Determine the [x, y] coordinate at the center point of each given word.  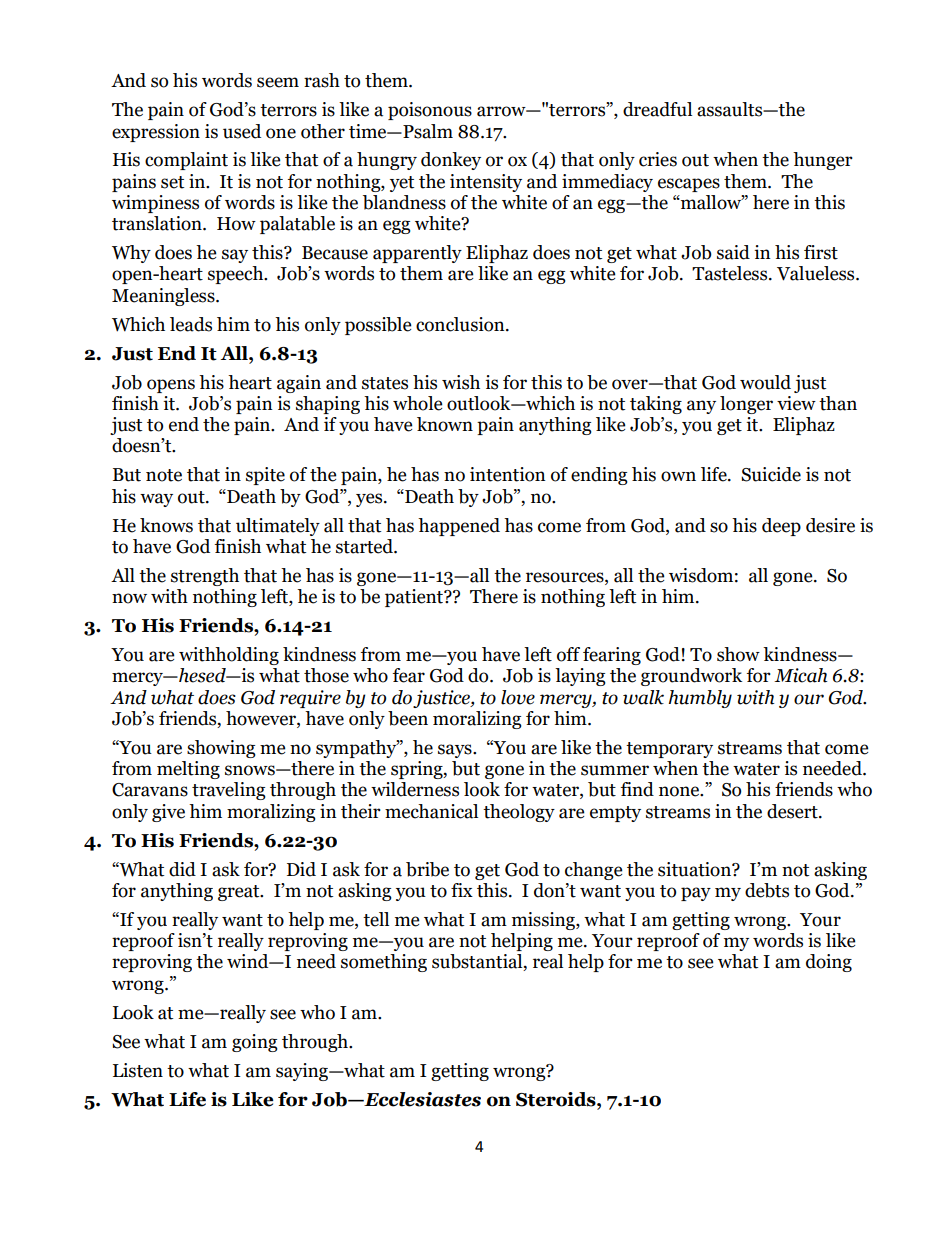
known [445, 424]
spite [265, 476]
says [456, 751]
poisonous [430, 111]
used [242, 131]
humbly [700, 699]
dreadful [657, 109]
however [262, 719]
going [255, 1043]
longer [746, 405]
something [384, 963]
